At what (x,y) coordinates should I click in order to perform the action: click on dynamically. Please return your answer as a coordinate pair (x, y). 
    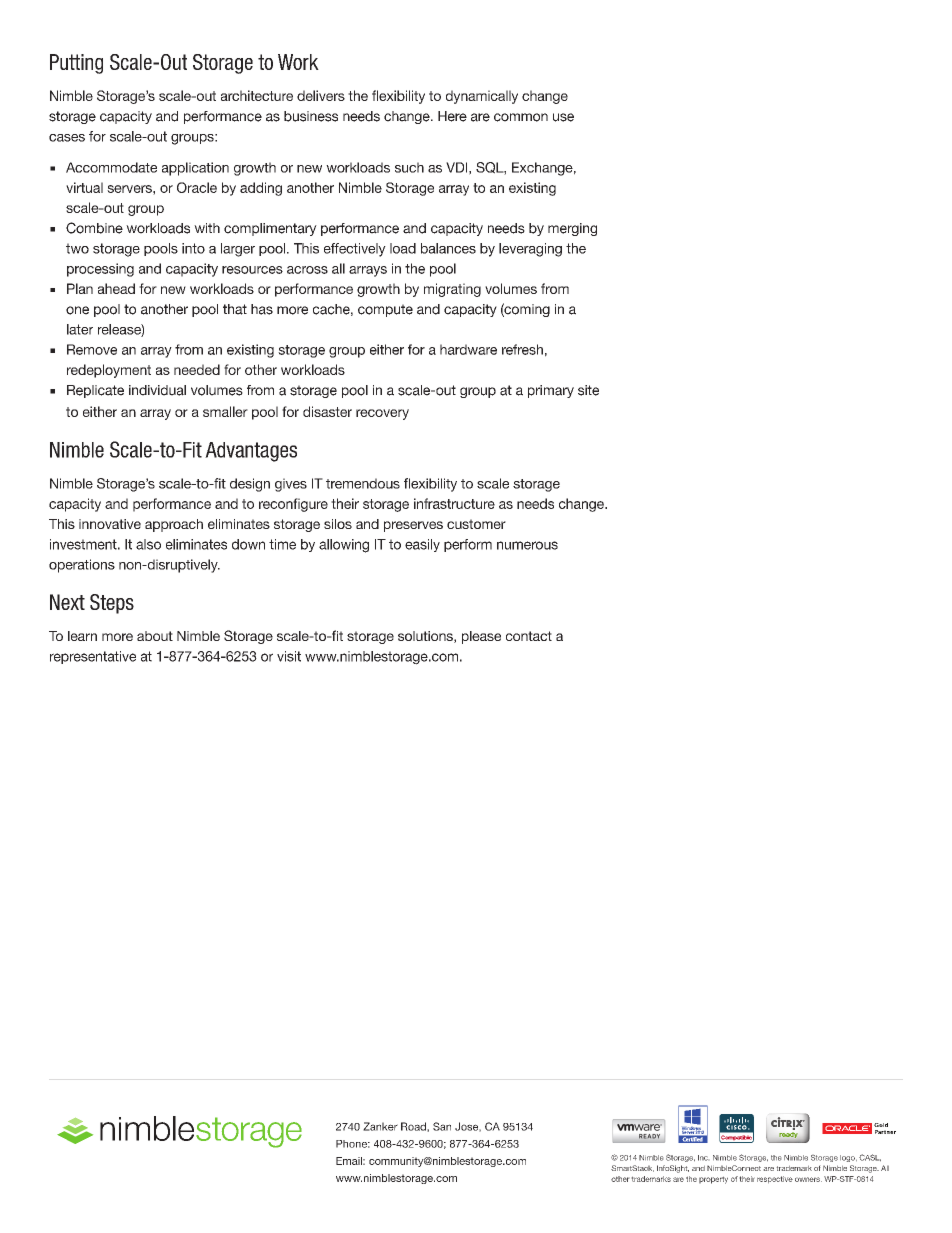
    Looking at the image, I should click on (482, 97).
